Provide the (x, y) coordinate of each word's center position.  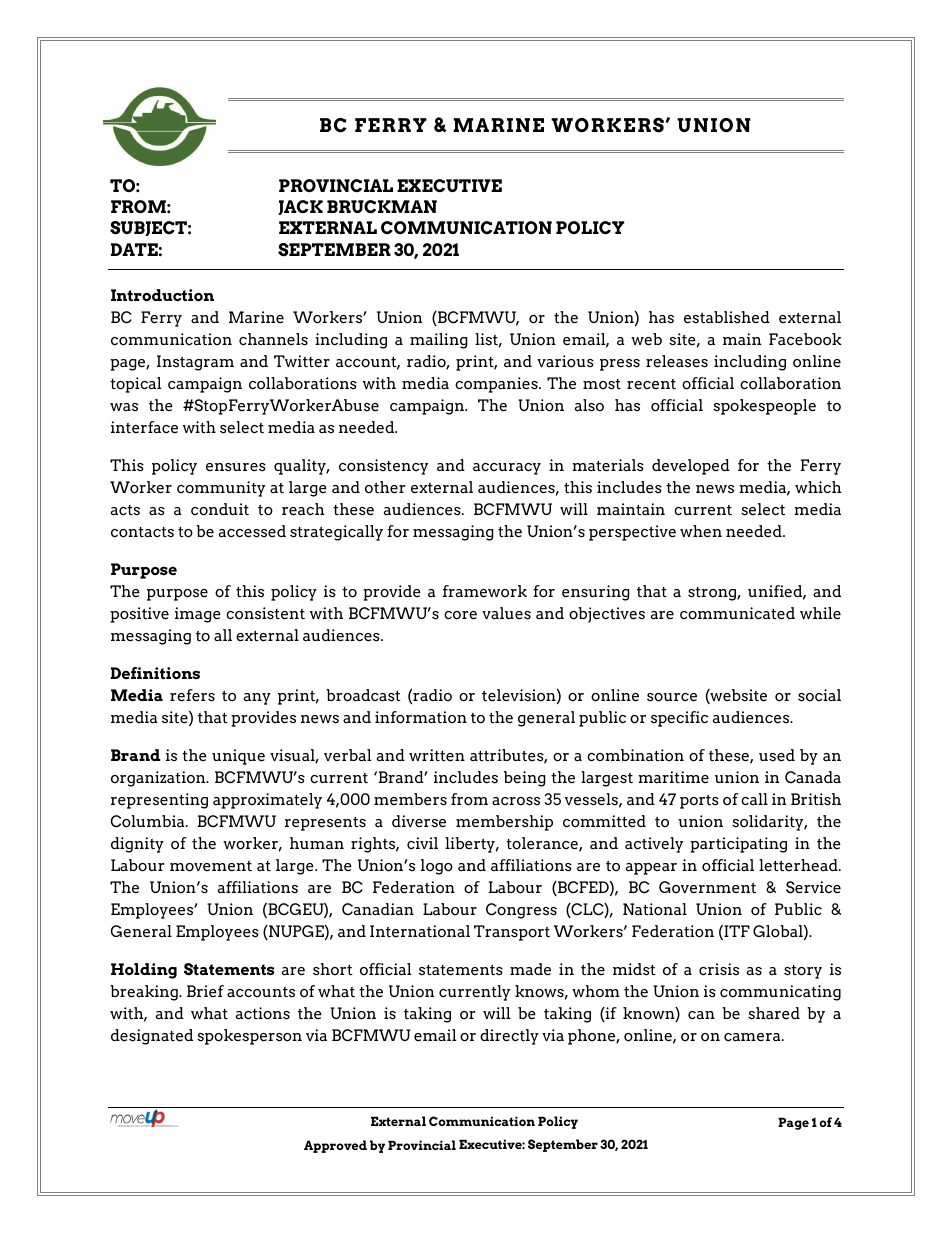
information (421, 717)
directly (509, 1037)
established (727, 317)
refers (192, 695)
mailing (439, 341)
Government (707, 887)
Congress (521, 911)
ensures (236, 467)
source (672, 697)
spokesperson (249, 1037)
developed (691, 467)
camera (753, 1037)
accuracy (507, 469)
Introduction (162, 295)
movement (211, 866)
